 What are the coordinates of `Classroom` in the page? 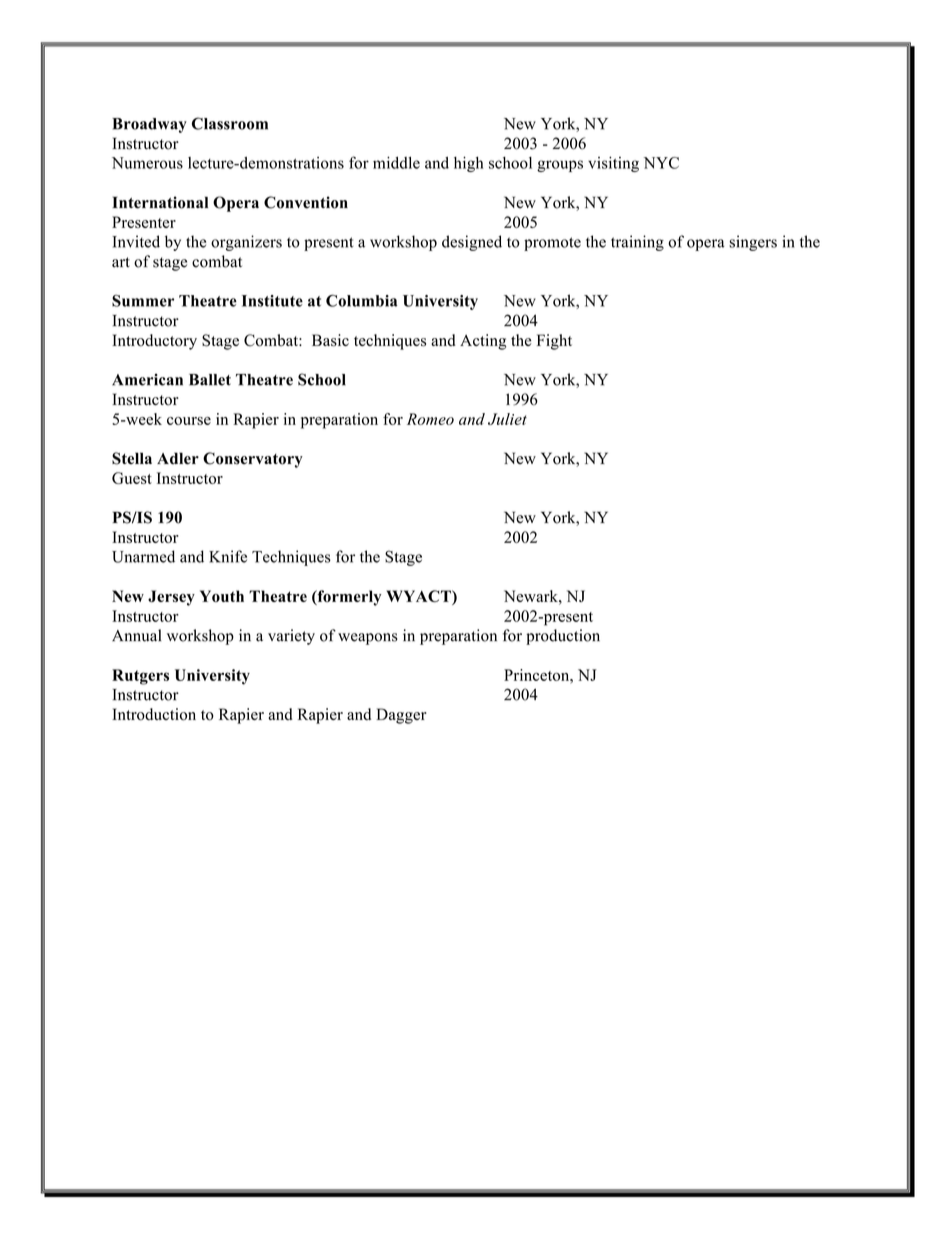 It's located at (230, 123).
